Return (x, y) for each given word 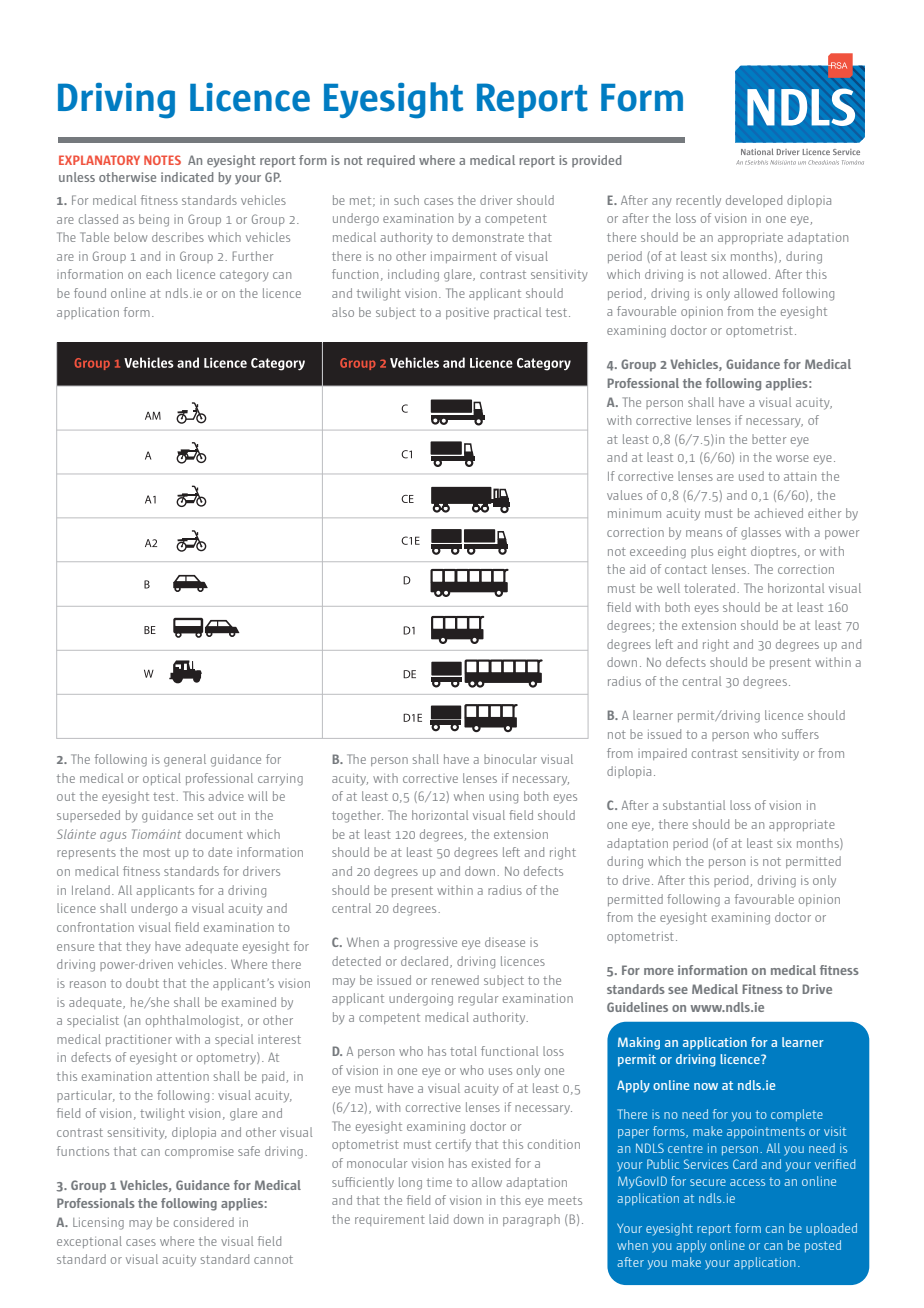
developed (754, 201)
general (185, 760)
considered (204, 1222)
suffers (800, 734)
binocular (510, 759)
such (406, 200)
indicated (187, 177)
